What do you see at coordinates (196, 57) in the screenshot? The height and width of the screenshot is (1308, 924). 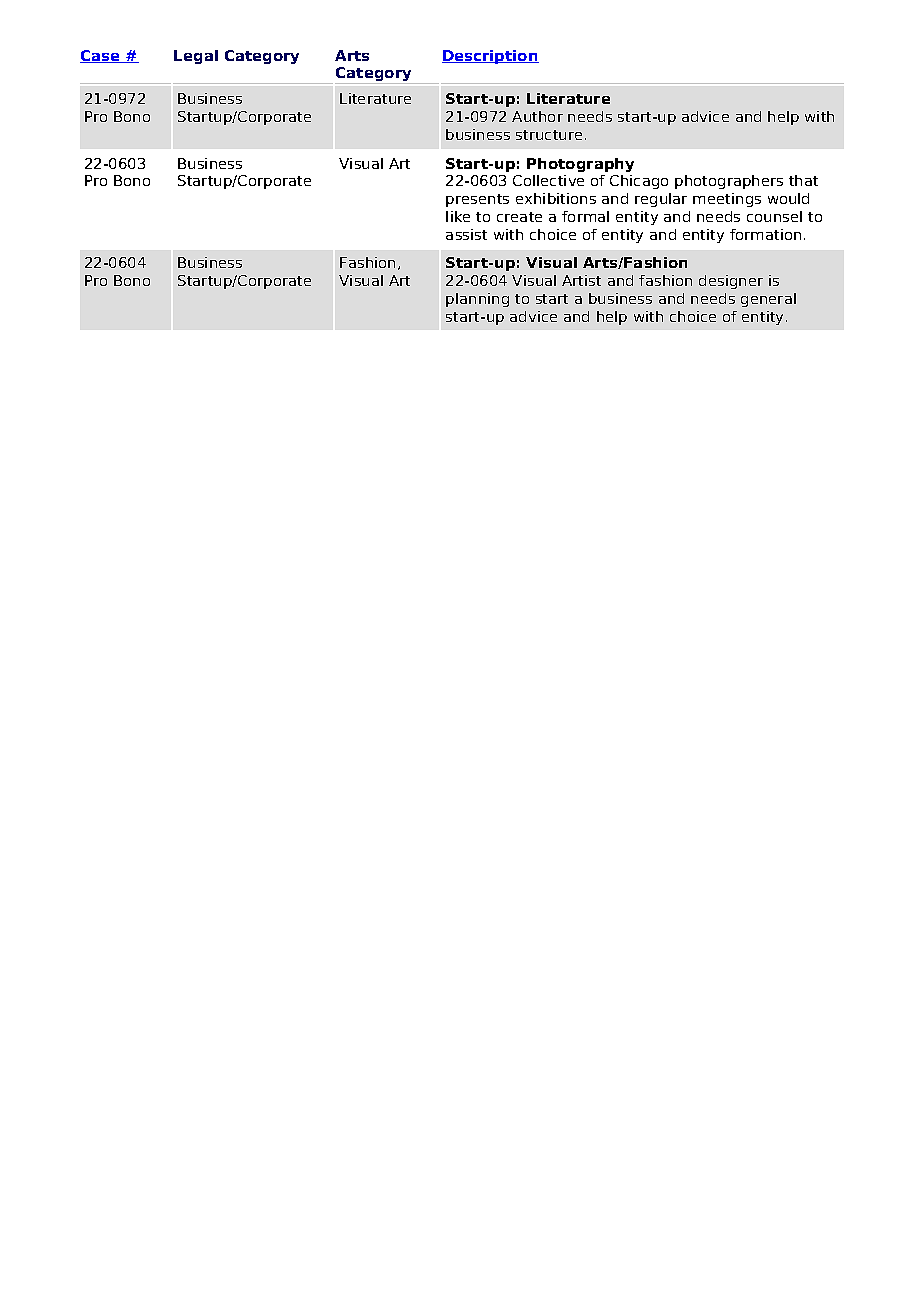 I see `Legal` at bounding box center [196, 57].
